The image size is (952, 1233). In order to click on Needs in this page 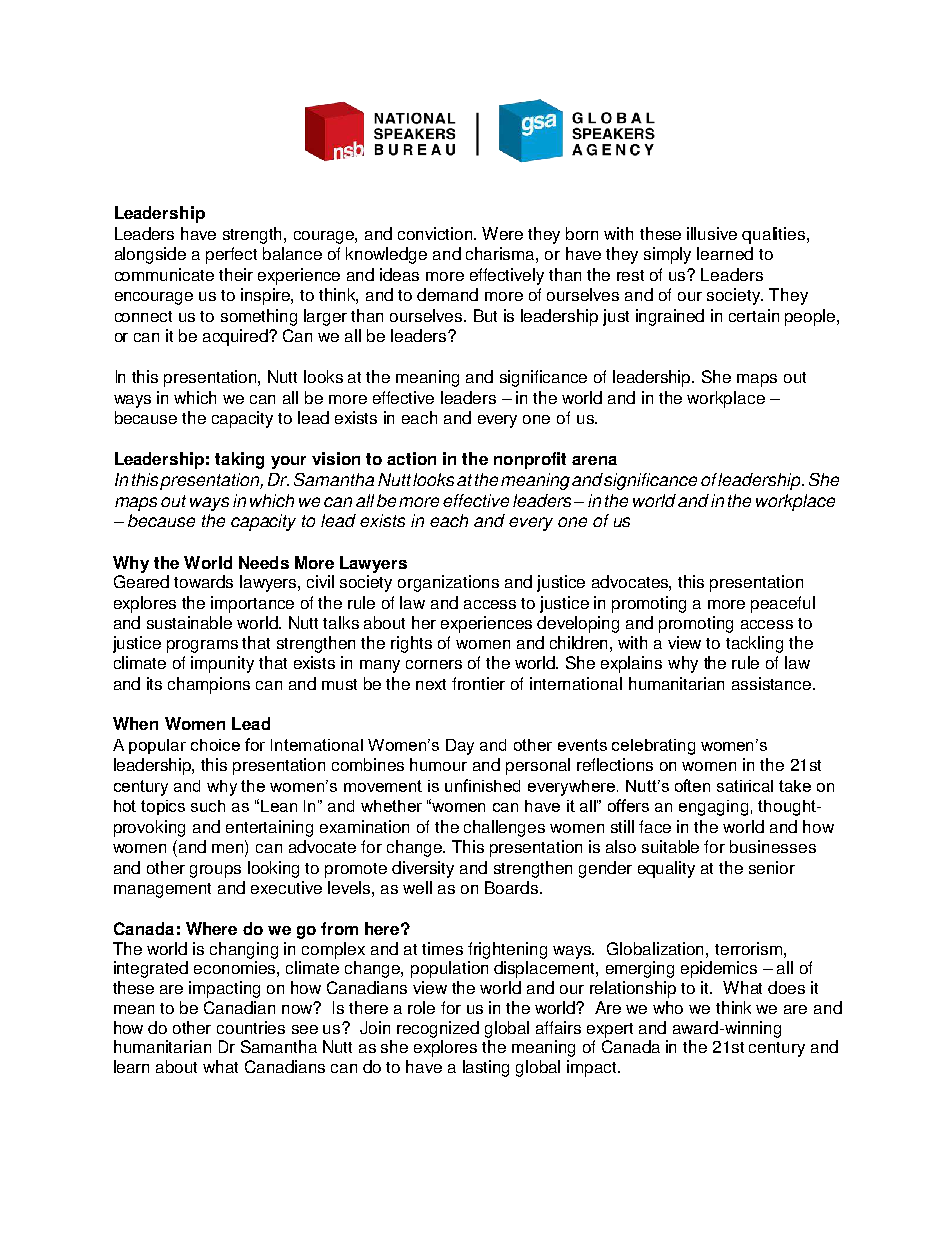, I will do `click(264, 562)`.
